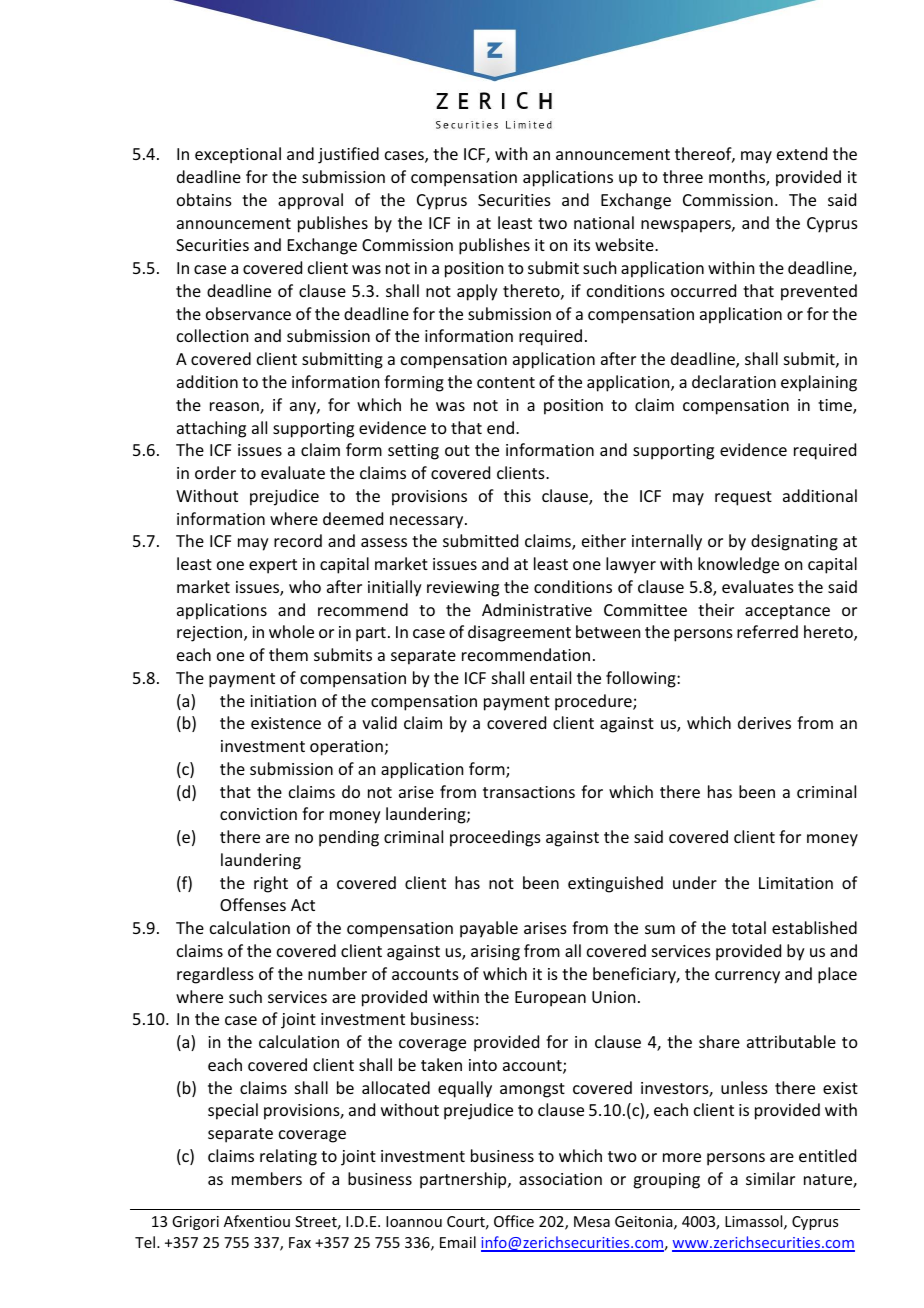 This screenshot has width=924, height=1308. I want to click on initiation, so click(283, 701).
